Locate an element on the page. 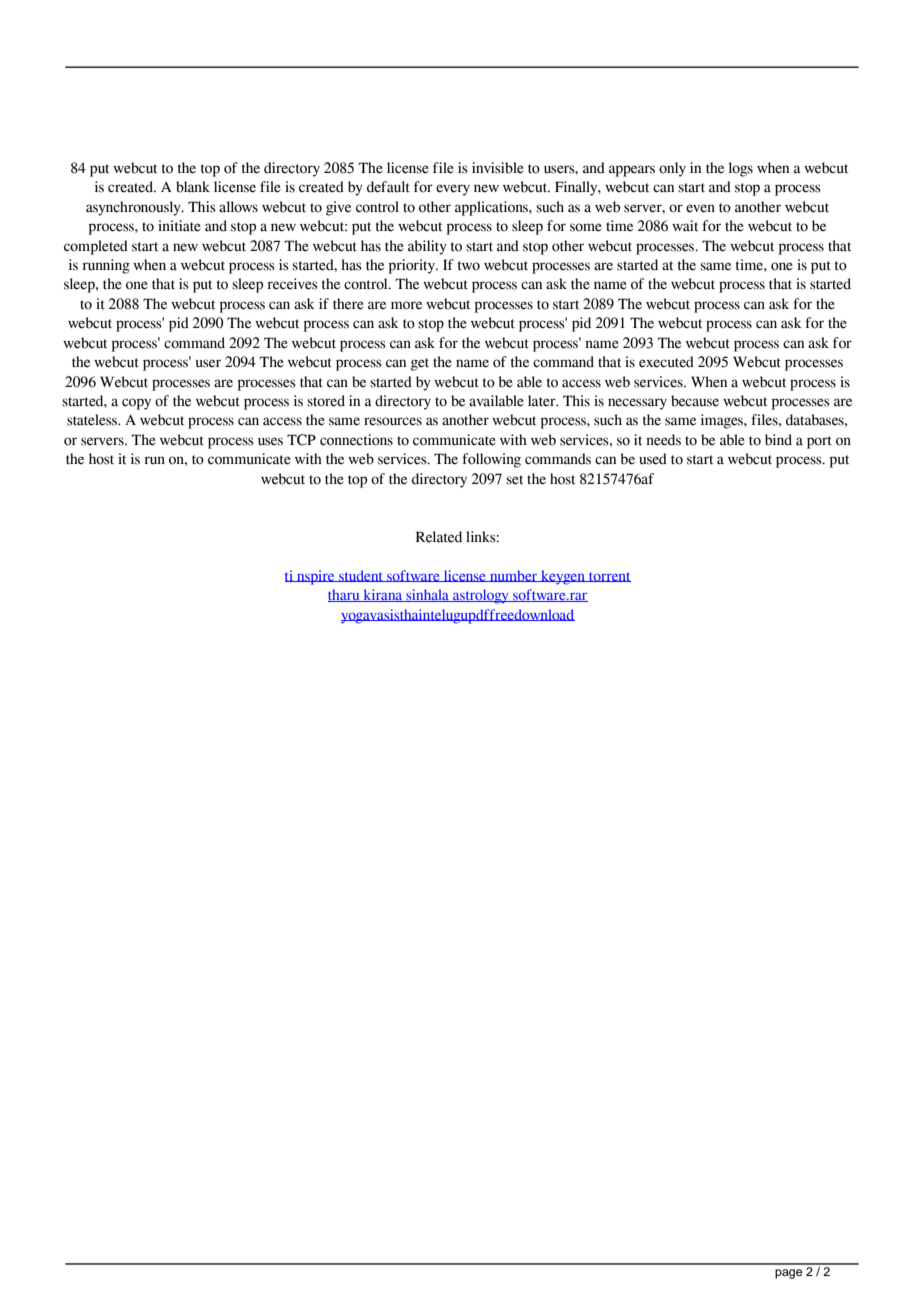  page is located at coordinates (788, 1274).
